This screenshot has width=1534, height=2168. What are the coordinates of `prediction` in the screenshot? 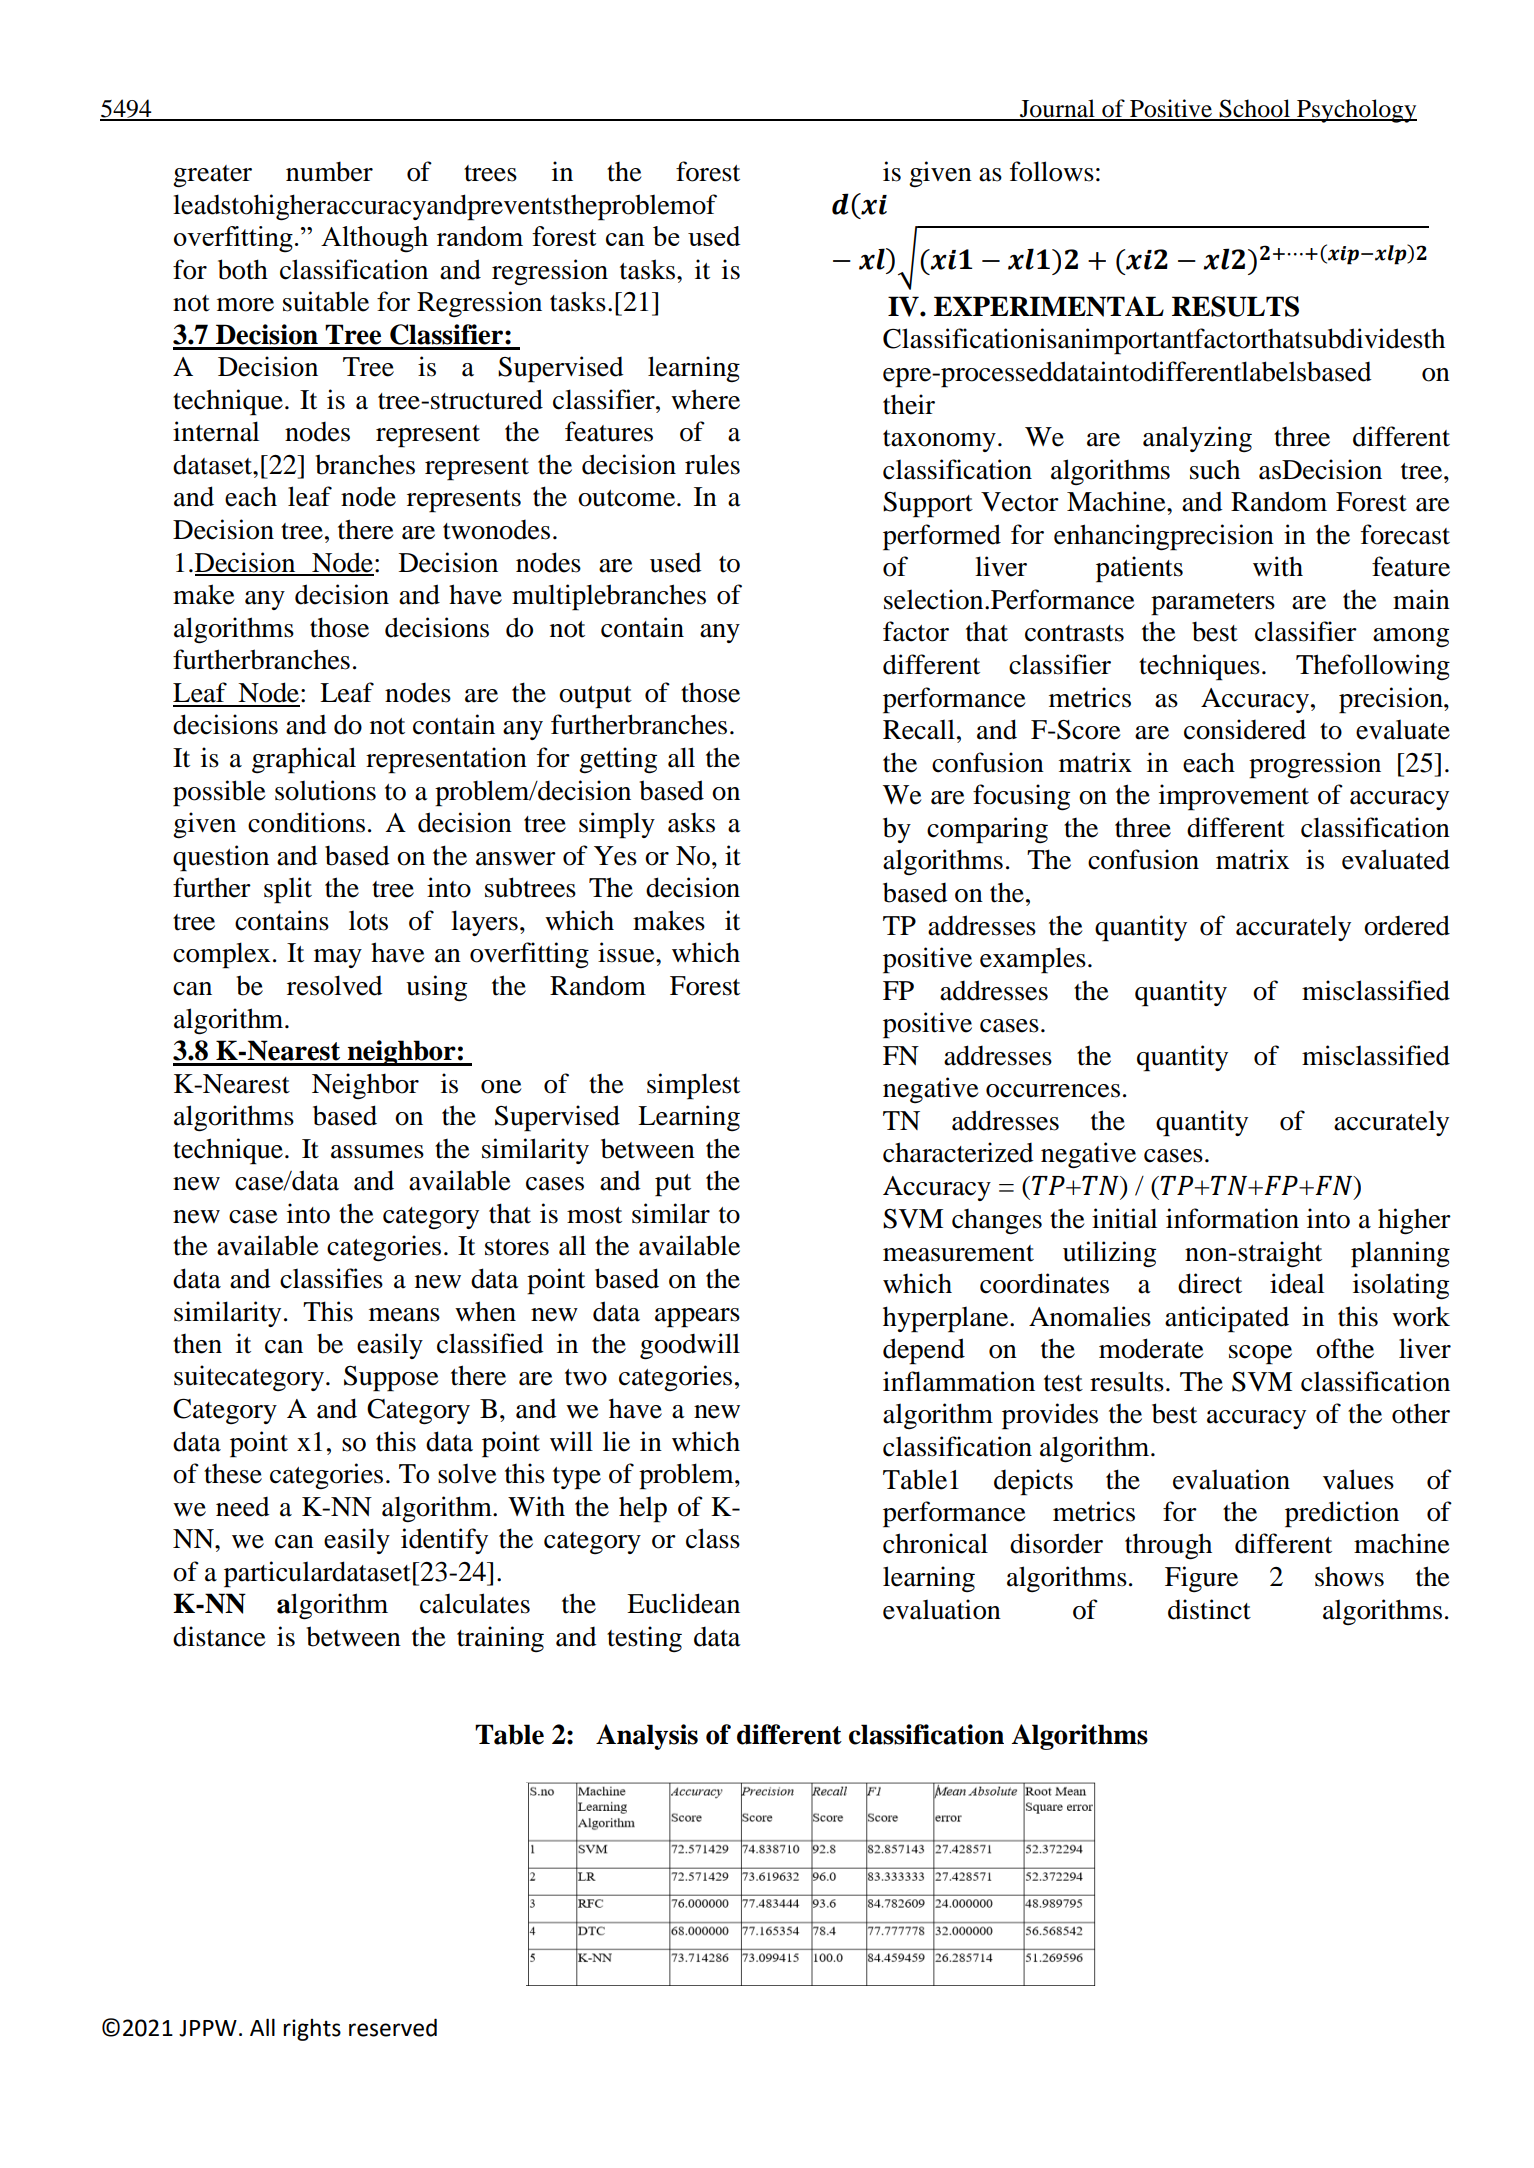 It's located at (1342, 1514).
